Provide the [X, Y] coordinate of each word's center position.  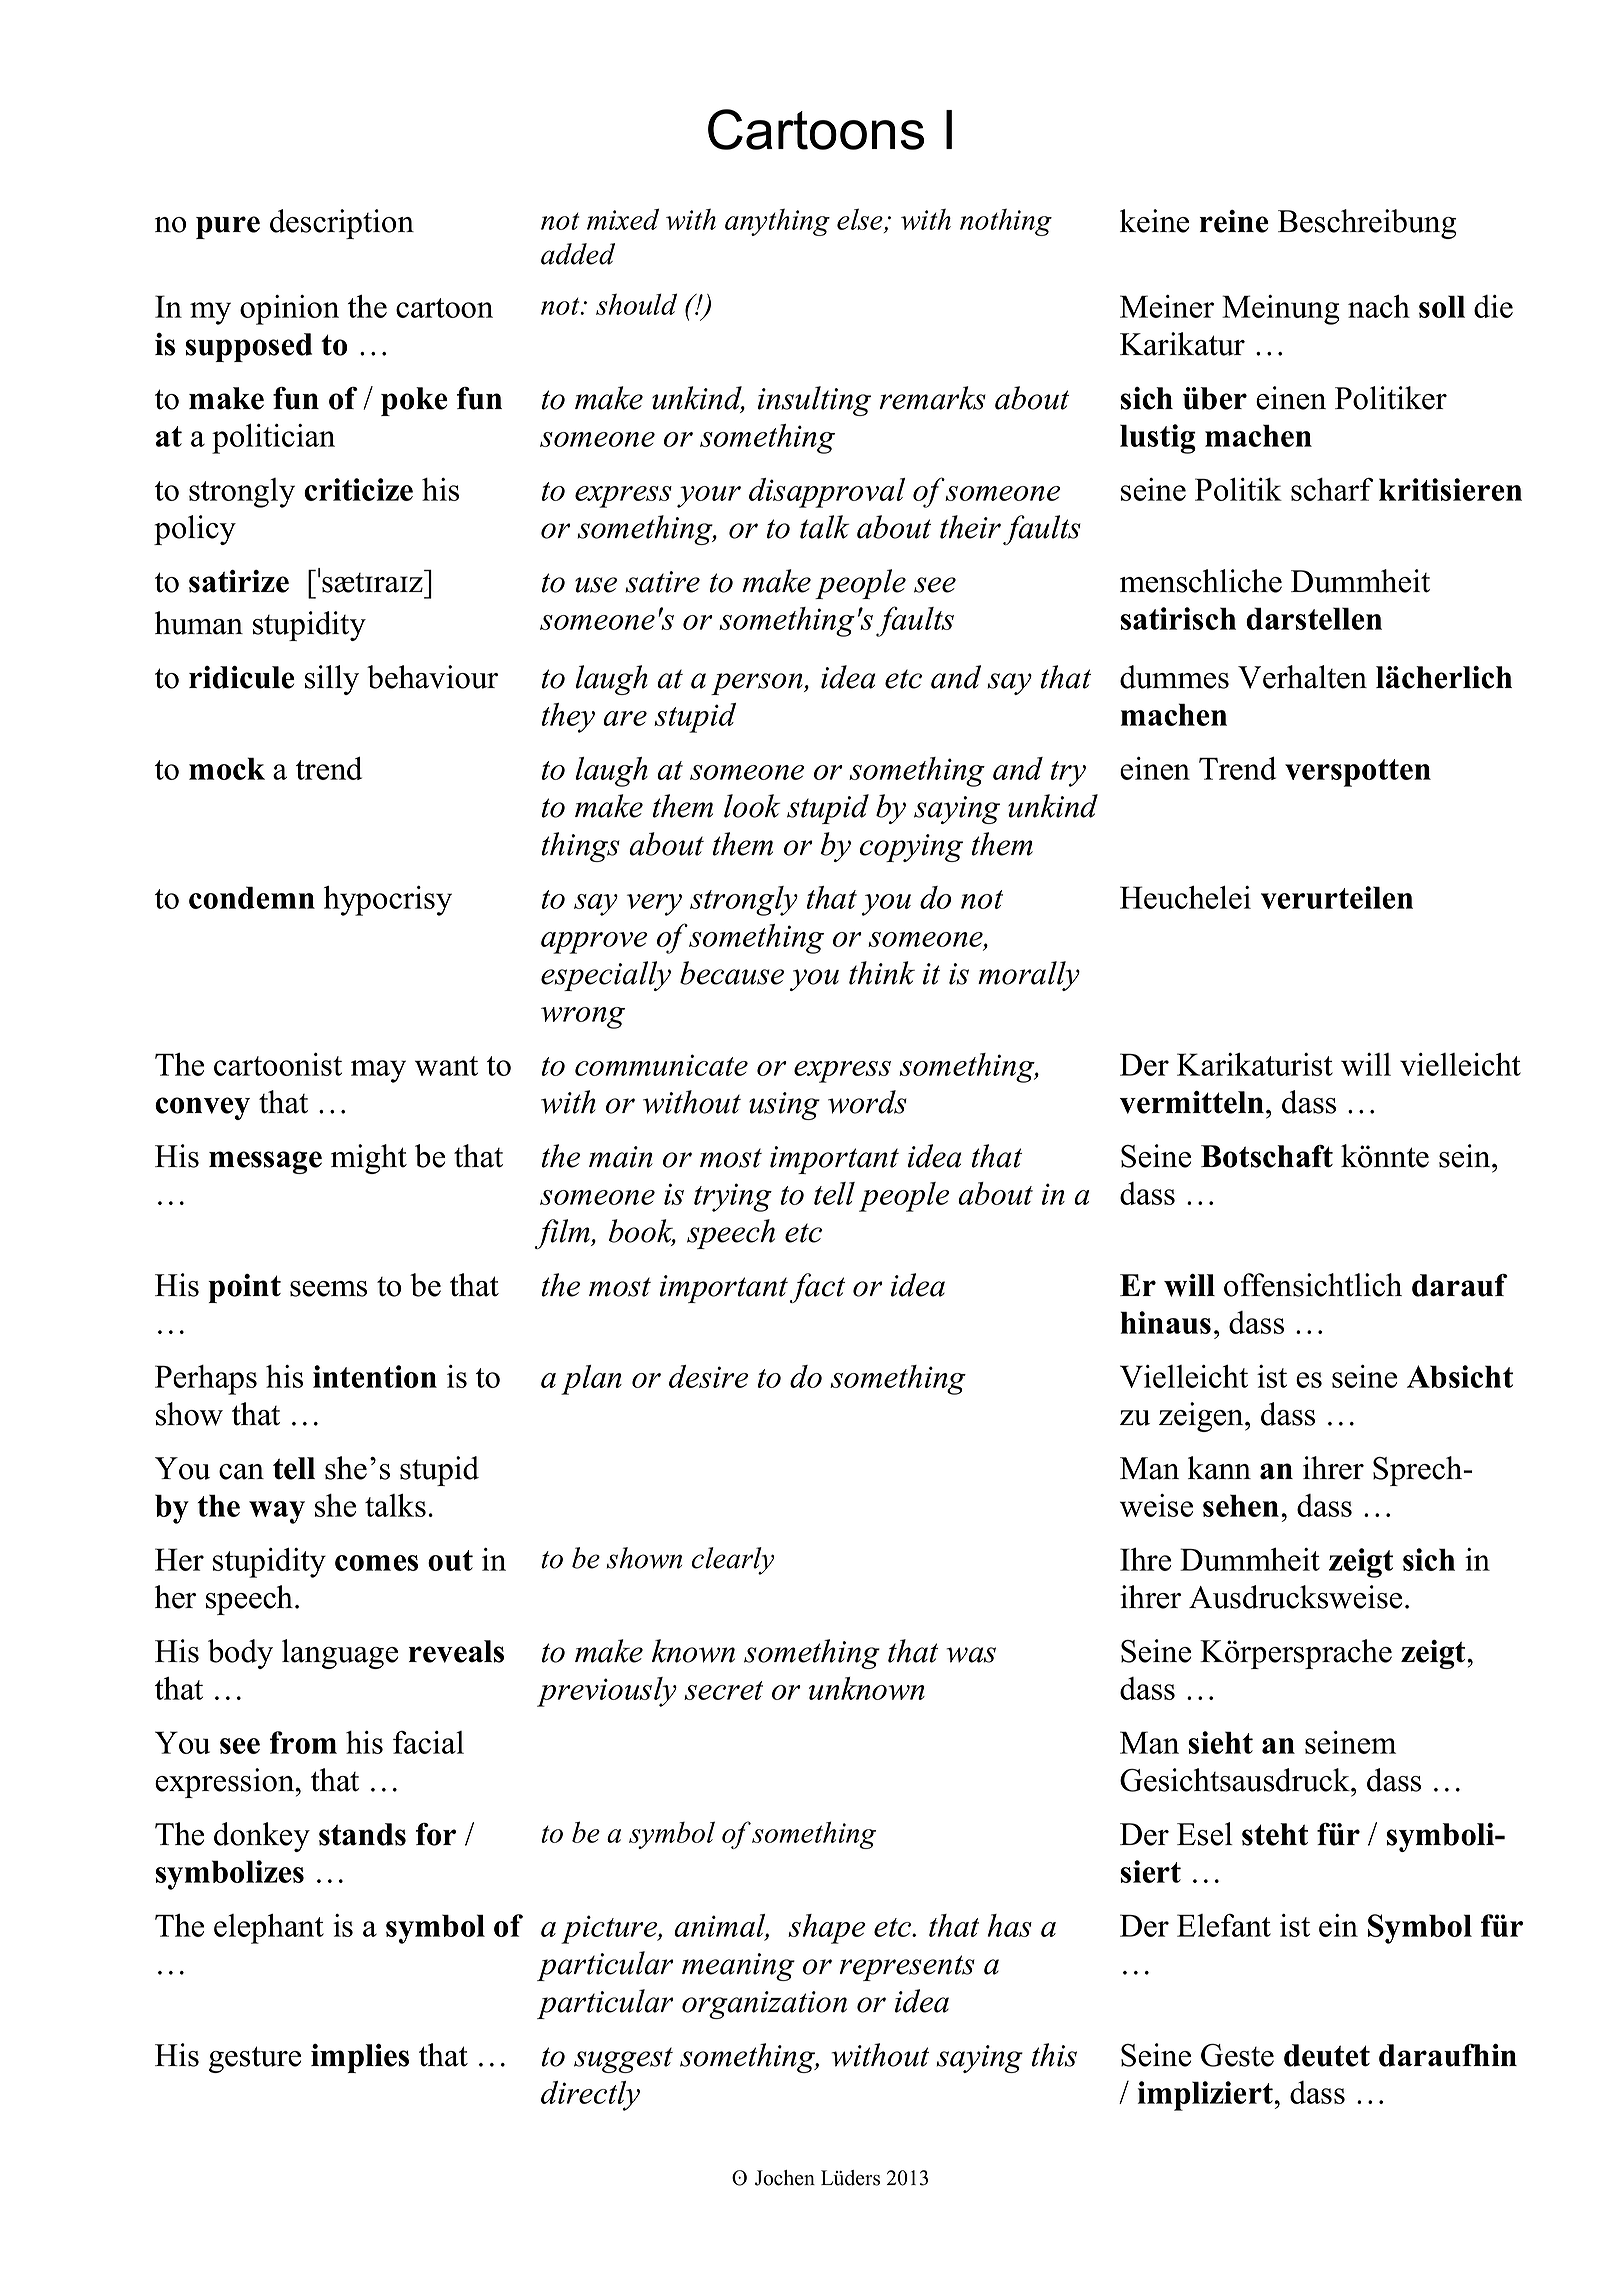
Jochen [785, 2178]
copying [911, 848]
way [277, 1512]
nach [1379, 306]
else [860, 219]
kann [1219, 1468]
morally [1029, 976]
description [342, 224]
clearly [733, 1561]
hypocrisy [388, 901]
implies [360, 2058]
